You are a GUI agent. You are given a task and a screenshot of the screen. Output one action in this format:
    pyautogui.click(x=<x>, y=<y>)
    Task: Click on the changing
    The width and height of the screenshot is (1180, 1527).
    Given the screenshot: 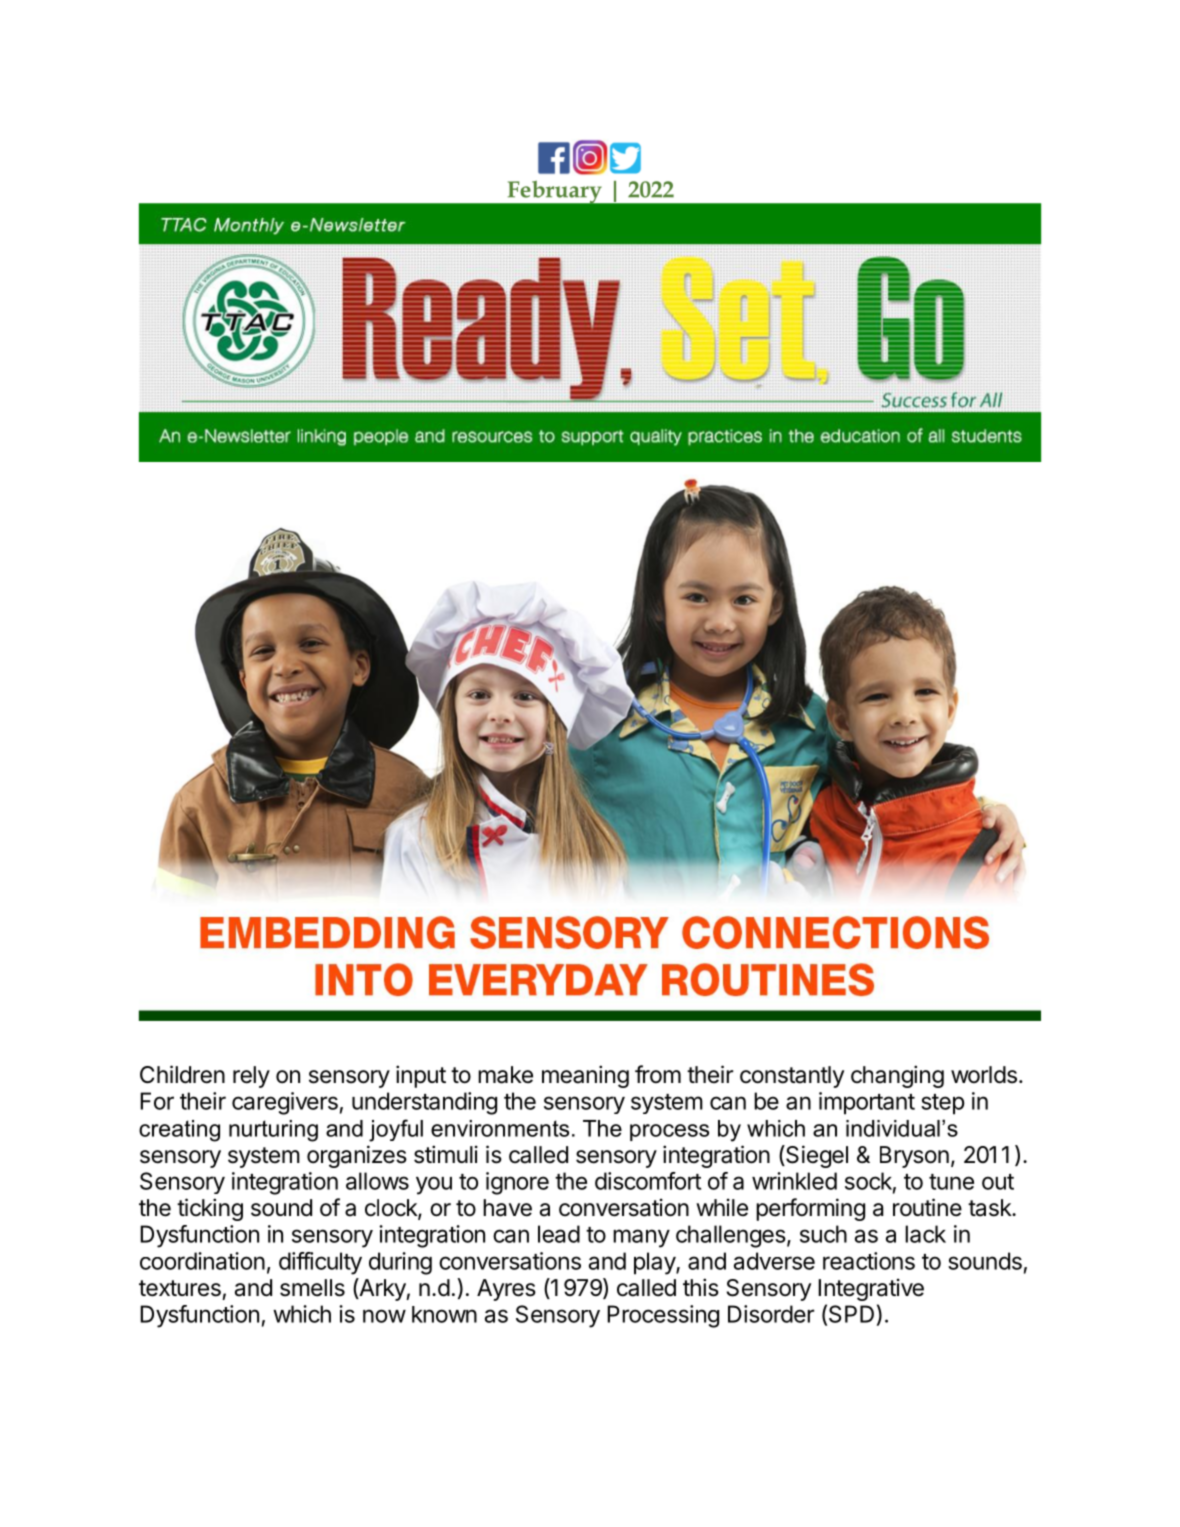 What is the action you would take?
    pyautogui.click(x=897, y=1076)
